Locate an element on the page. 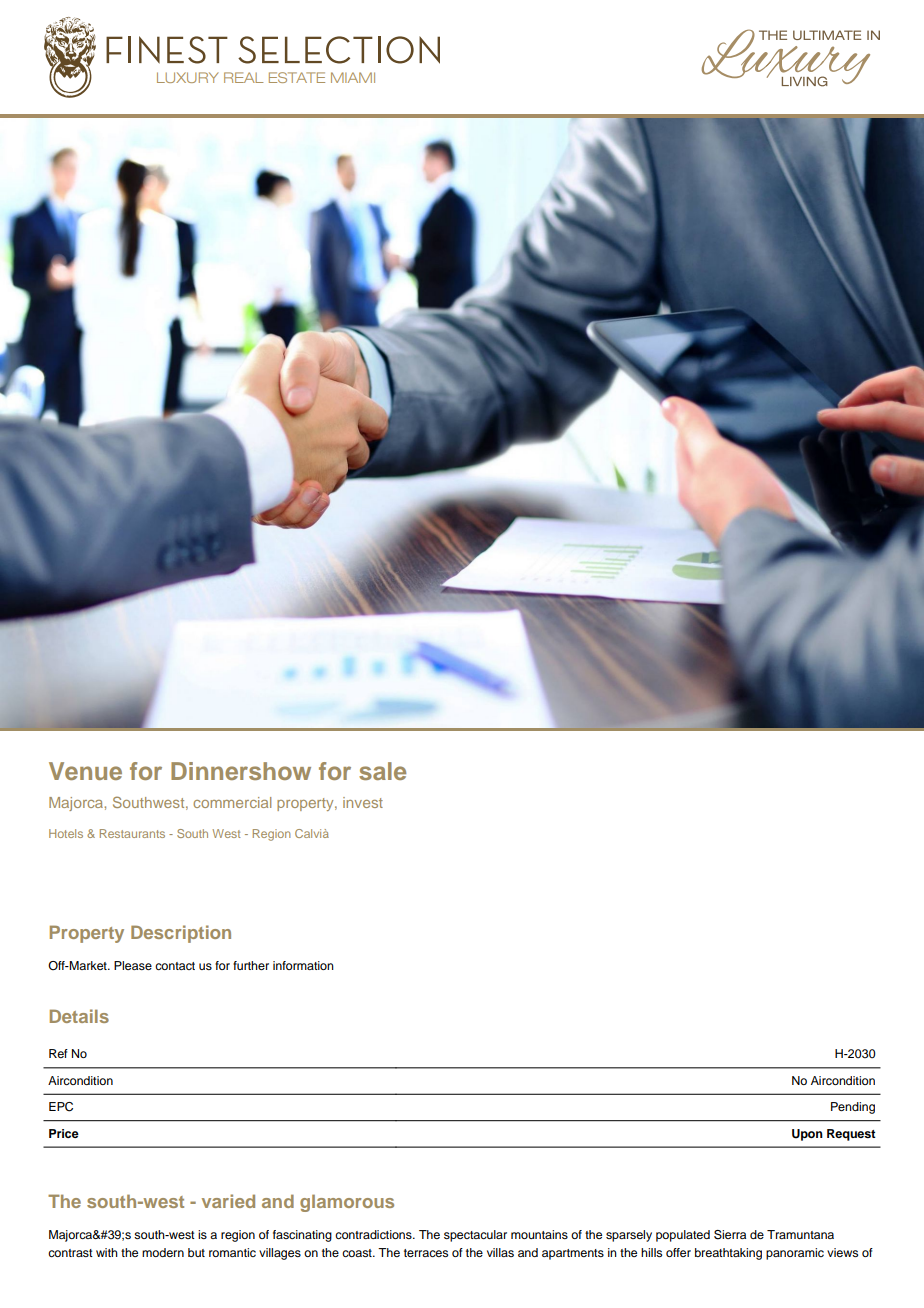 This document has height=1308, width=924. ESTATE is located at coordinates (297, 77).
